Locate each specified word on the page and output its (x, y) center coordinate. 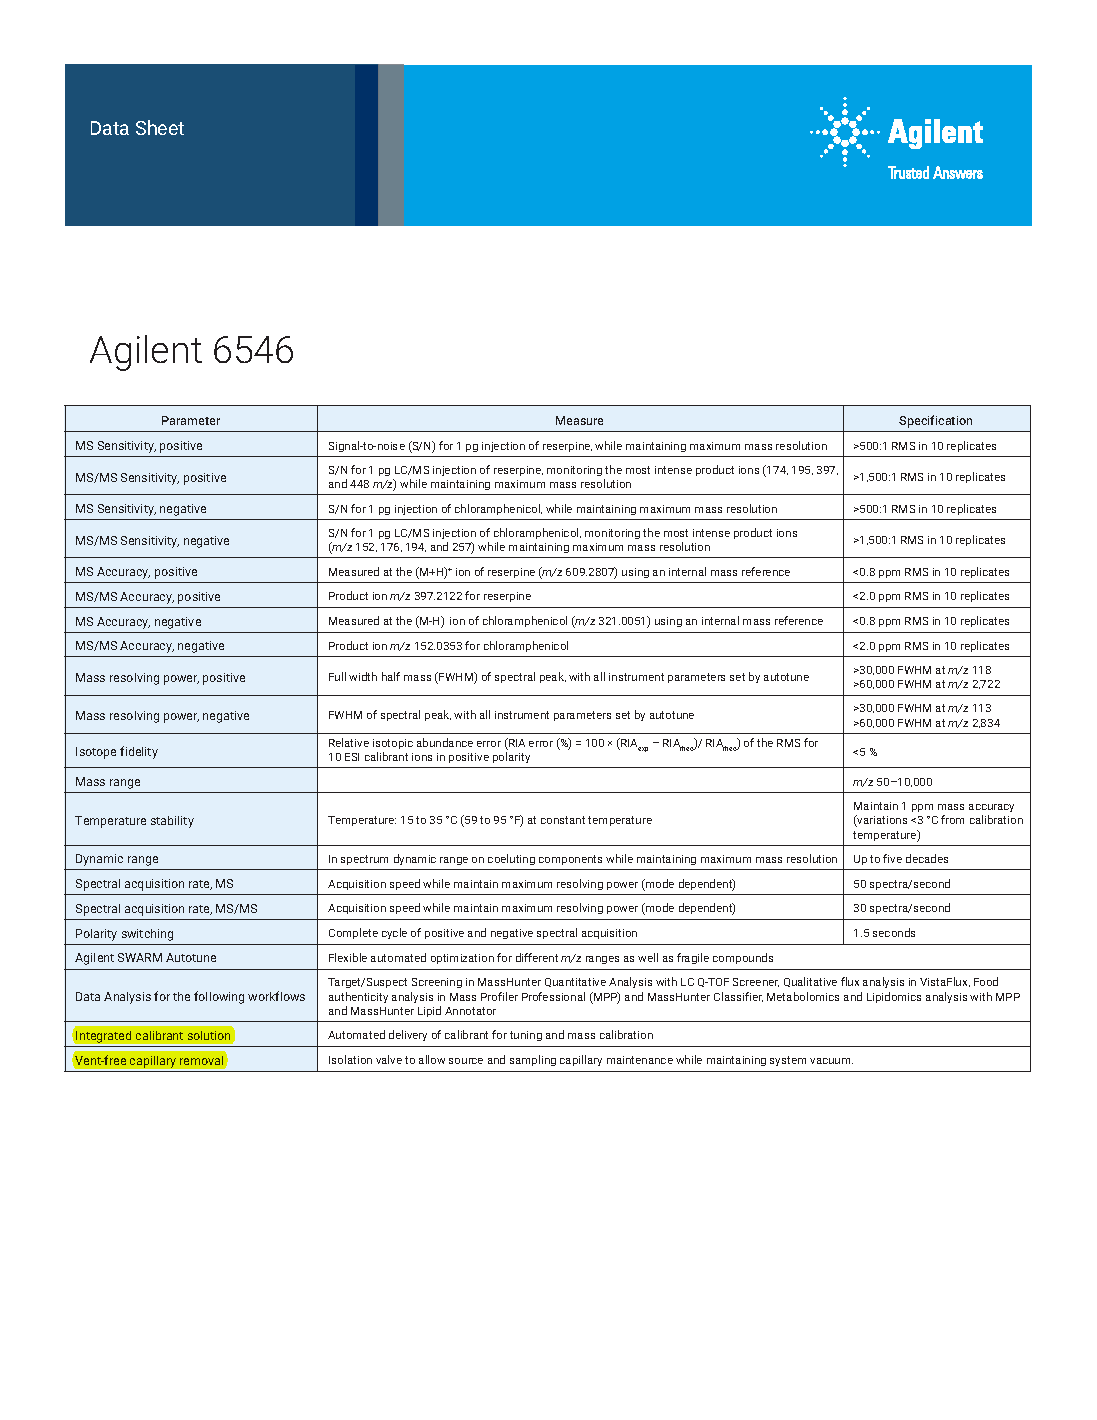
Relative (349, 742)
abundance (445, 742)
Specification (935, 421)
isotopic (393, 744)
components (570, 860)
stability (172, 822)
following (219, 997)
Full (337, 676)
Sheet (160, 127)
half (391, 676)
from (952, 819)
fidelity (139, 752)
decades (927, 858)
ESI (352, 757)
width (363, 676)
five (892, 858)
